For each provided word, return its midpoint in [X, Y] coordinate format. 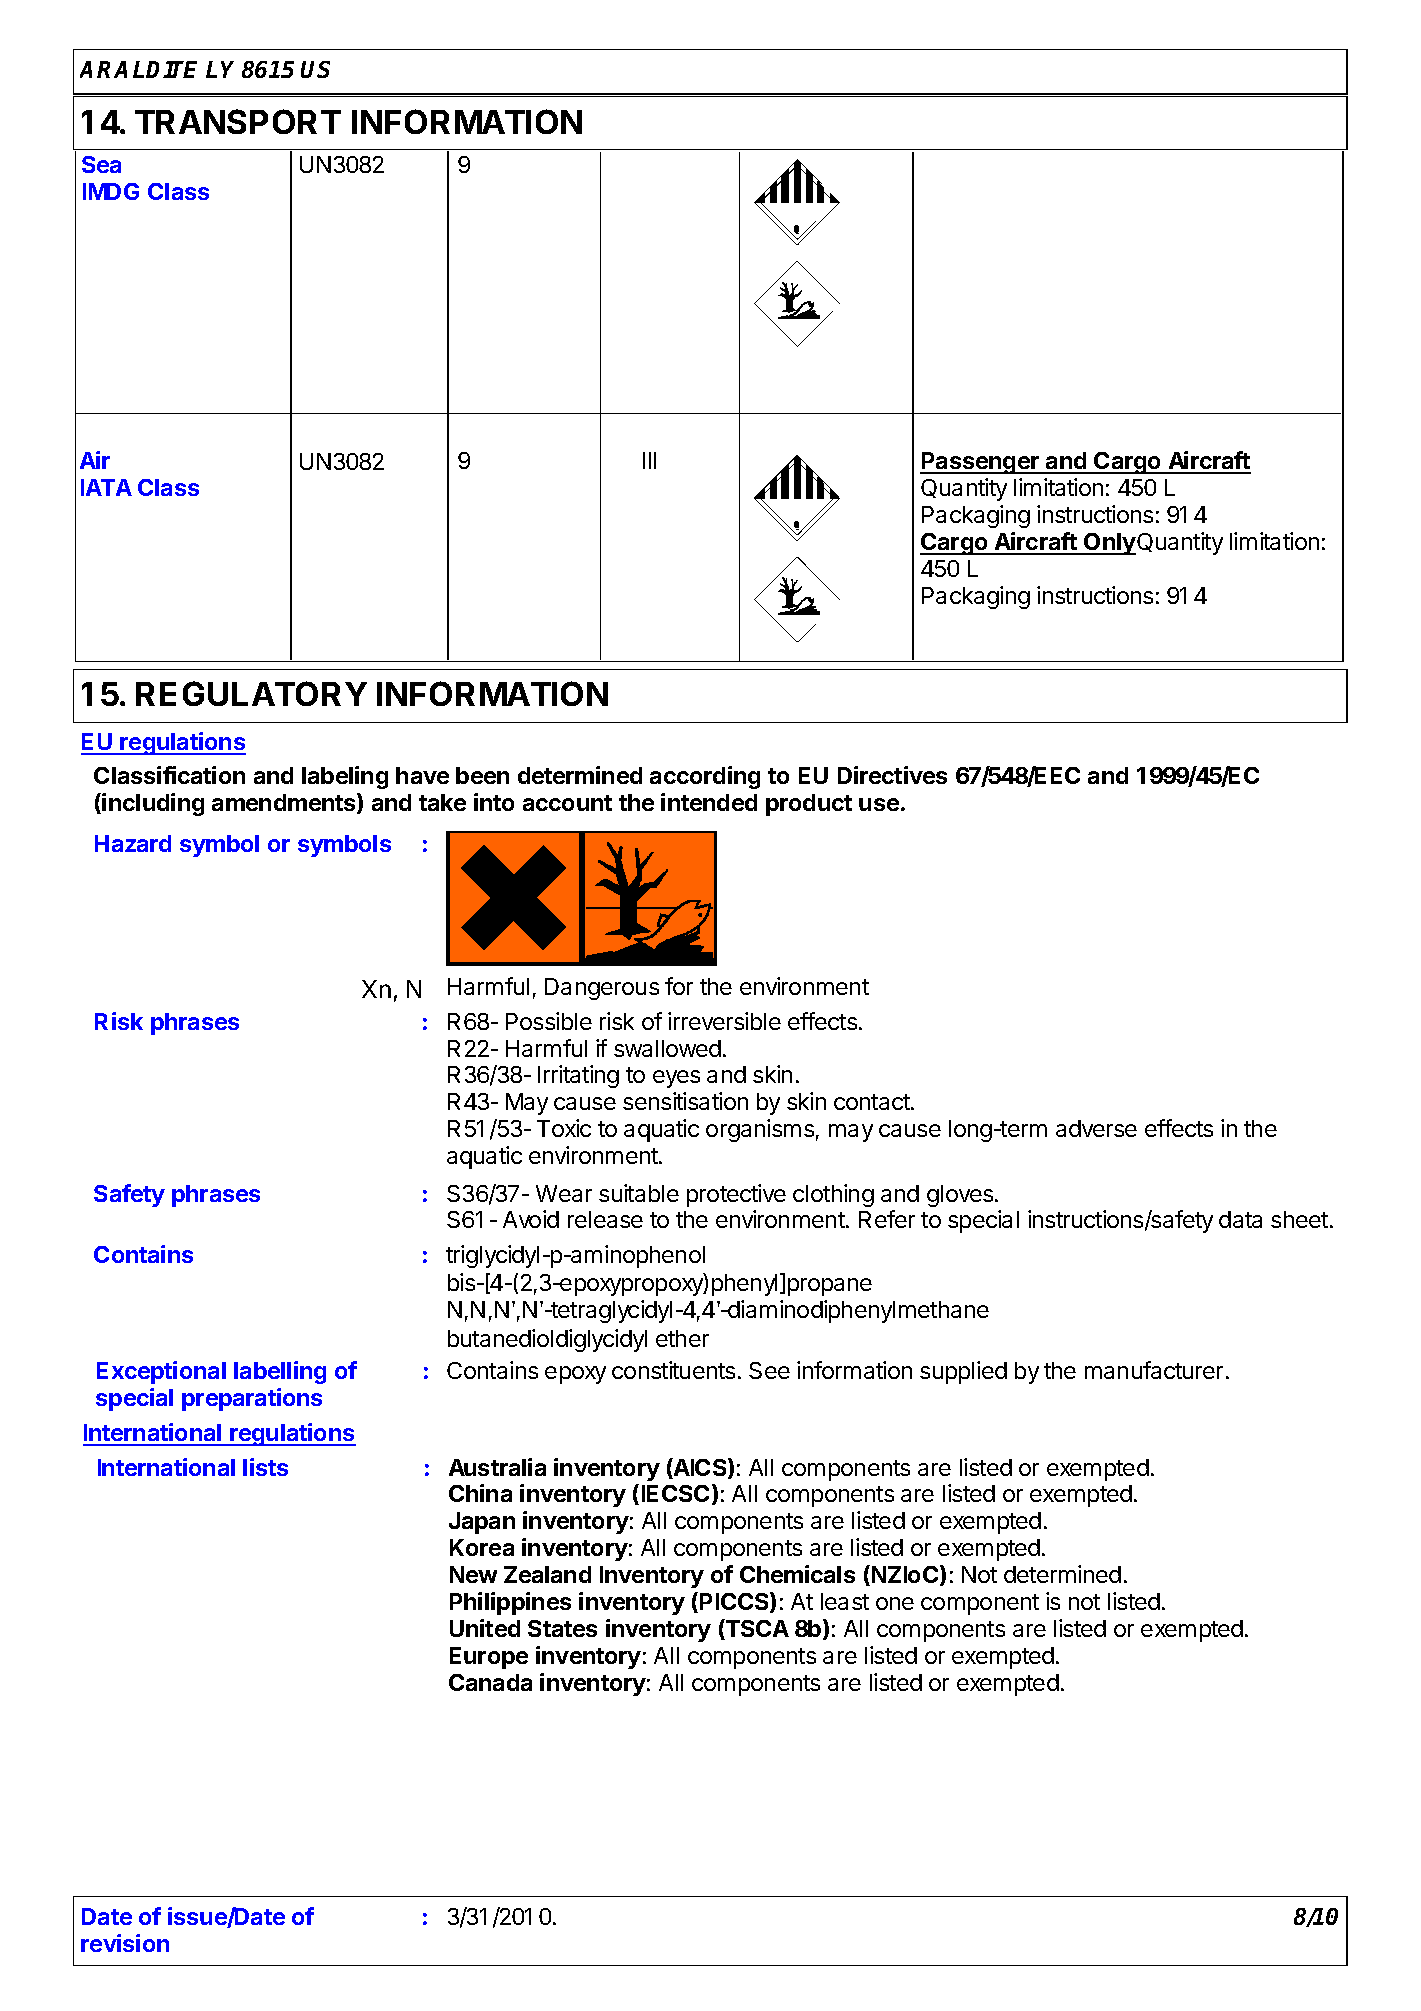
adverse [1096, 1128]
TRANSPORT [238, 121]
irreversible [724, 1021]
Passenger [981, 463]
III [649, 460]
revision [125, 1943]
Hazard [133, 843]
